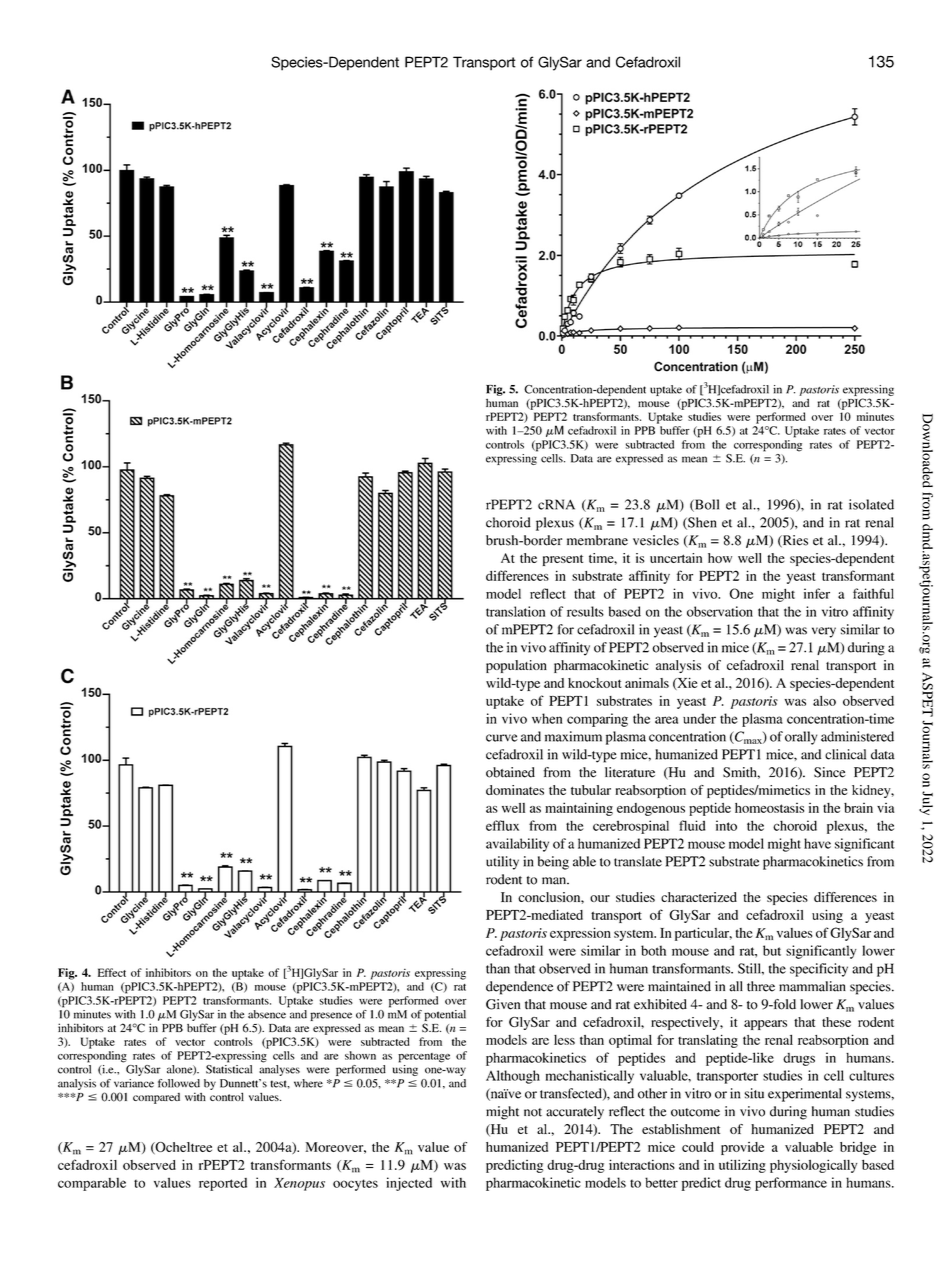 Image resolution: width=952 pixels, height=1275 pixels. I want to click on very, so click(824, 632).
